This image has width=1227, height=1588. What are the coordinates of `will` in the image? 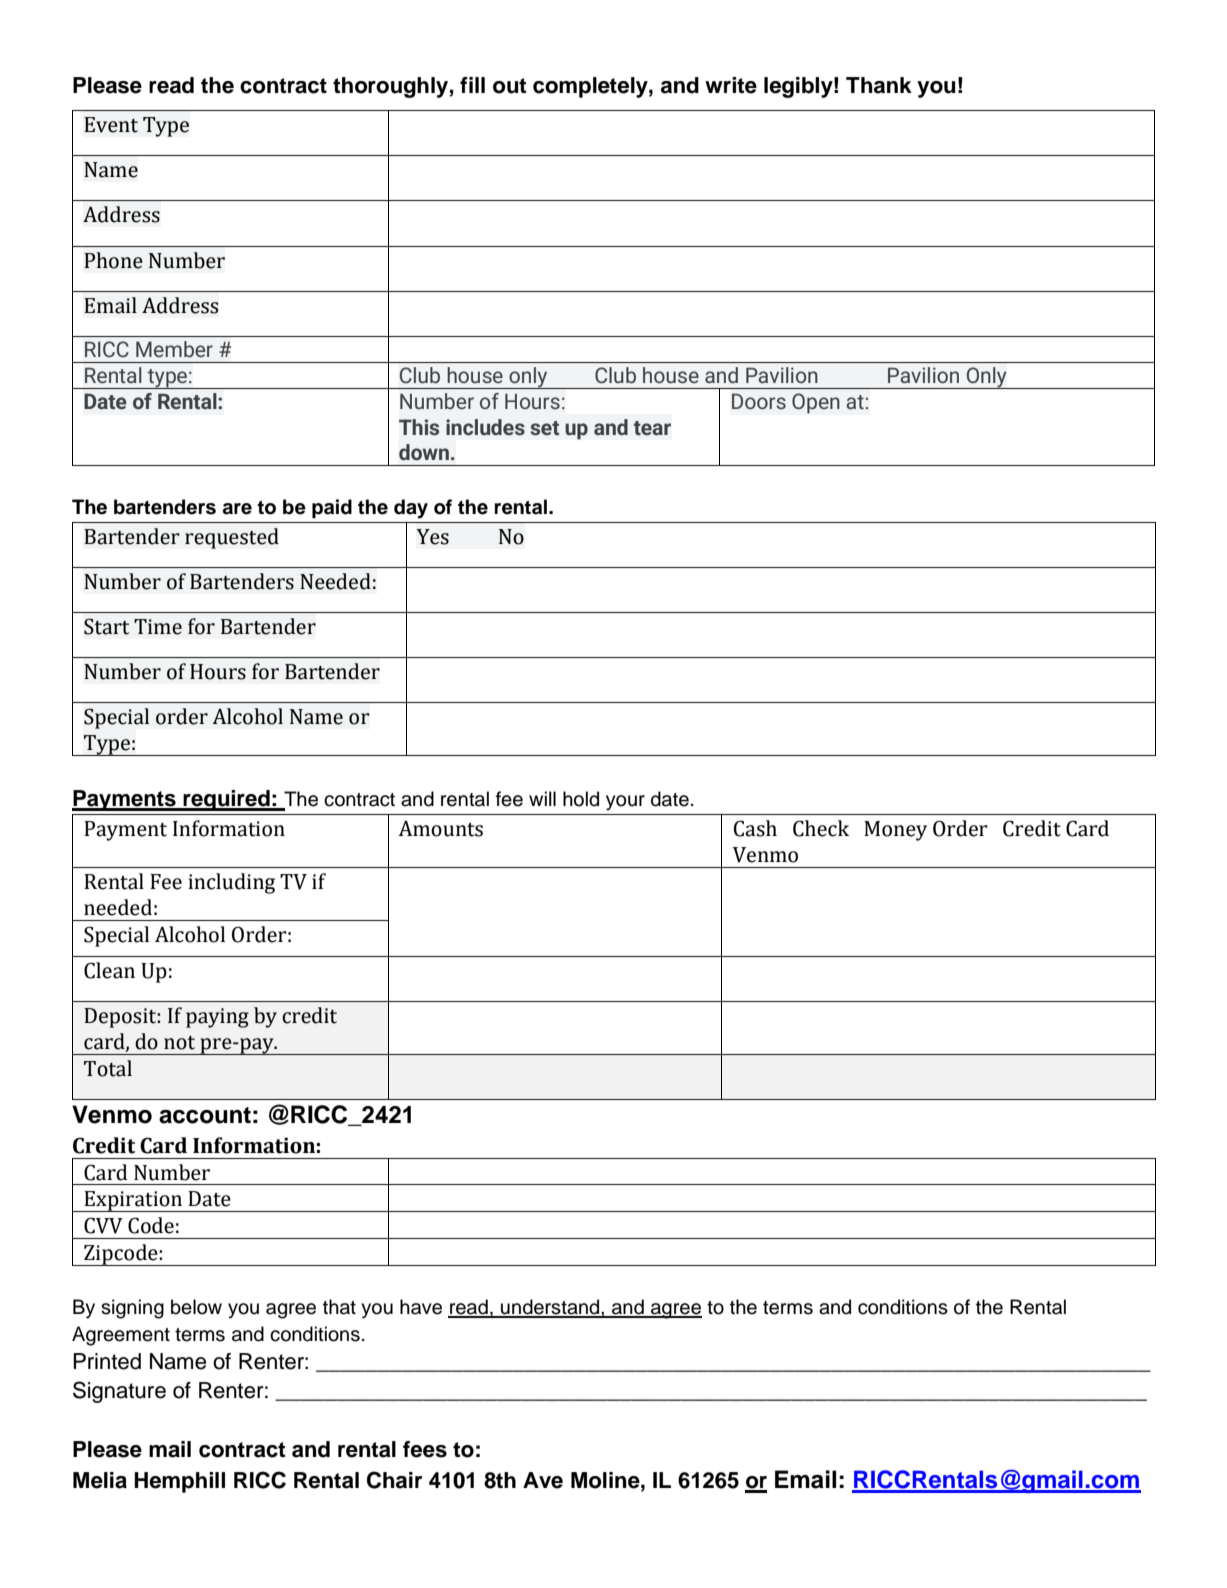 It's located at (542, 798).
